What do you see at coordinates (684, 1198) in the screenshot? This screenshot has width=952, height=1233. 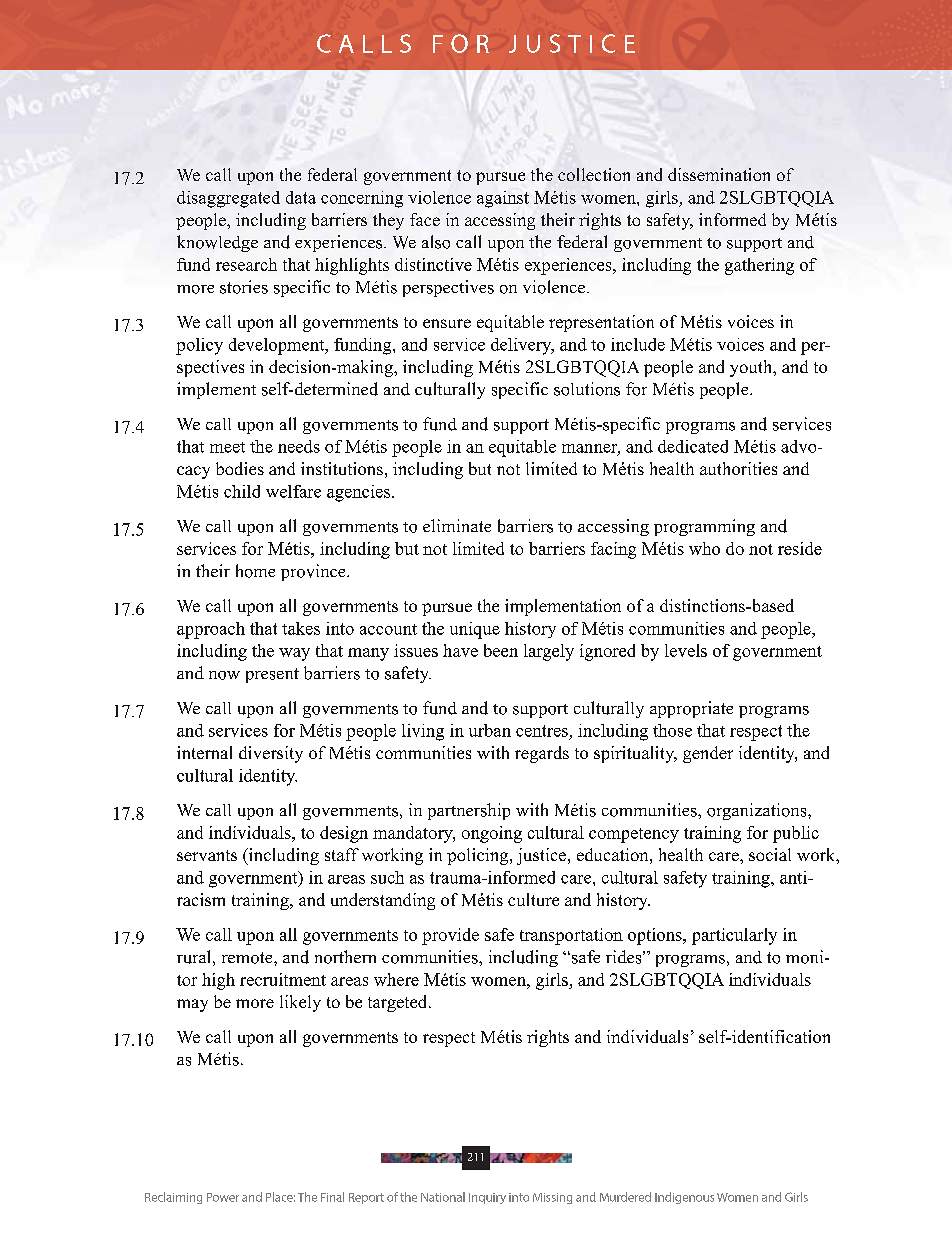 I see `Indigenous` at bounding box center [684, 1198].
